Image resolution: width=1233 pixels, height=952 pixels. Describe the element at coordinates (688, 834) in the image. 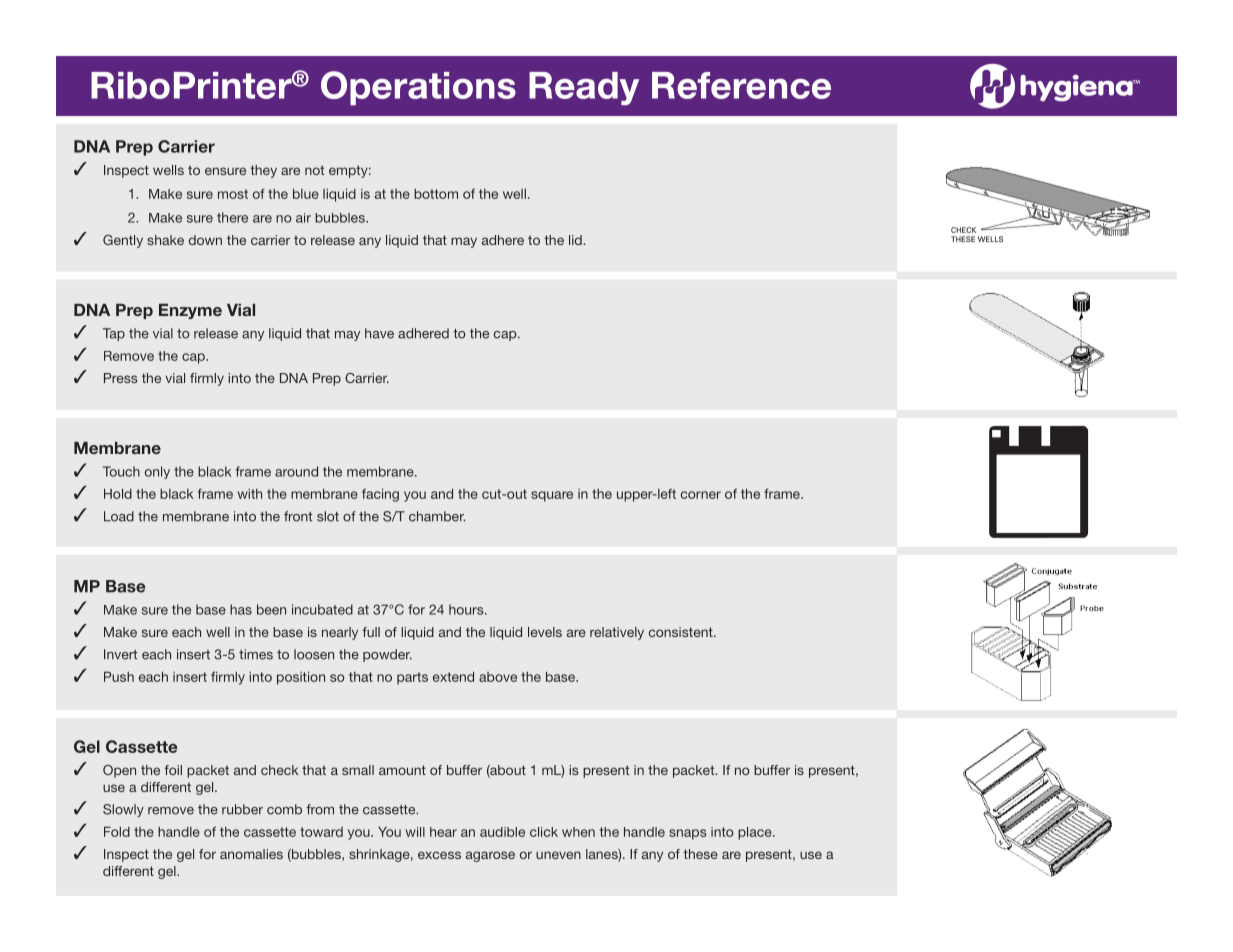

I see `snaps` at that location.
